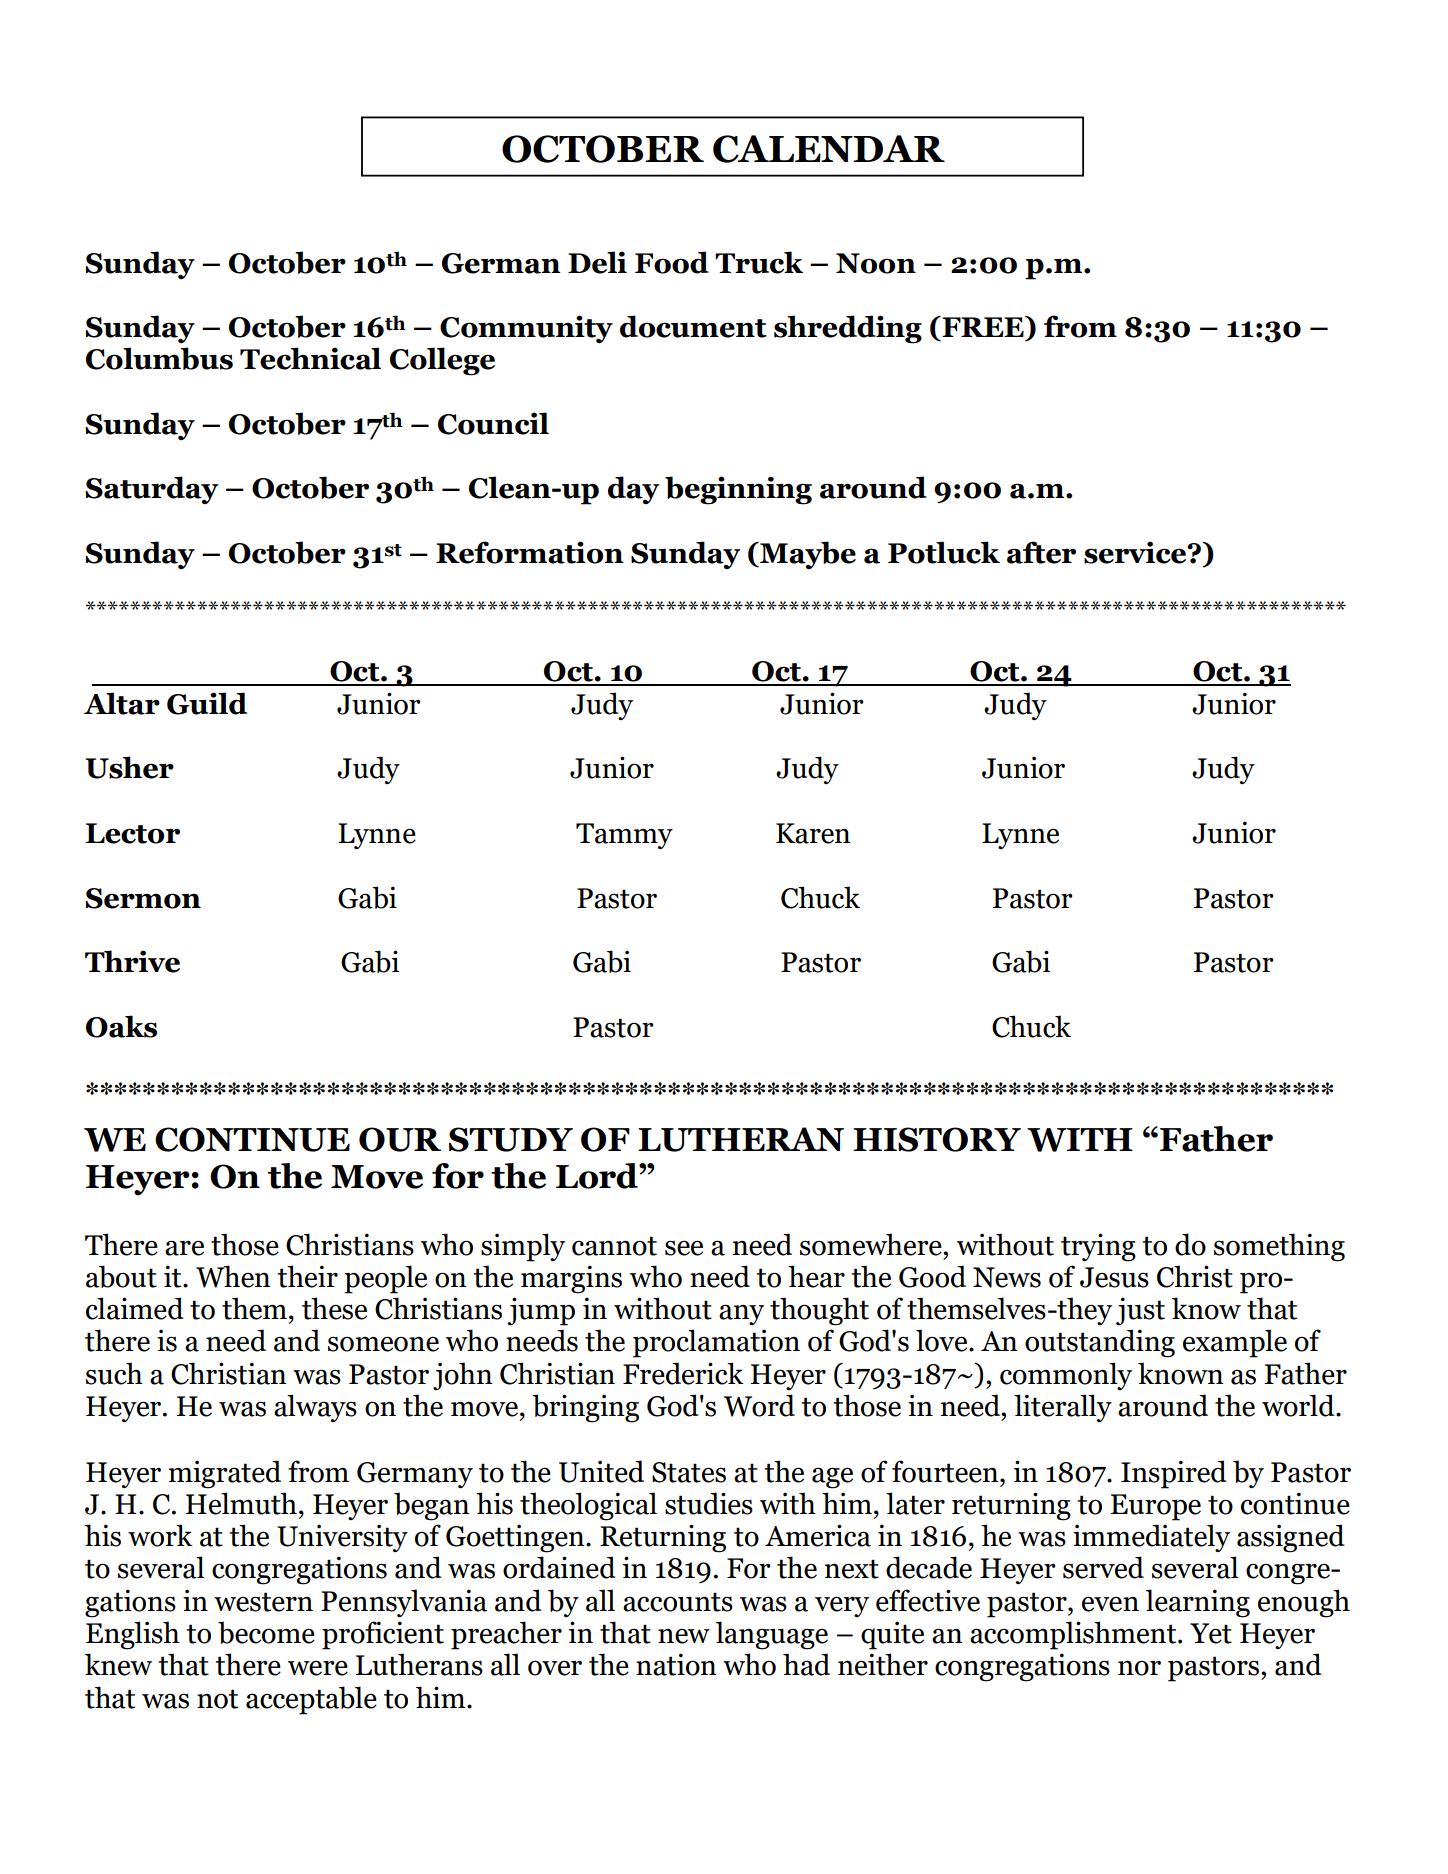 Image resolution: width=1448 pixels, height=1874 pixels. Describe the element at coordinates (683, 1373) in the image. I see `Frederick` at that location.
